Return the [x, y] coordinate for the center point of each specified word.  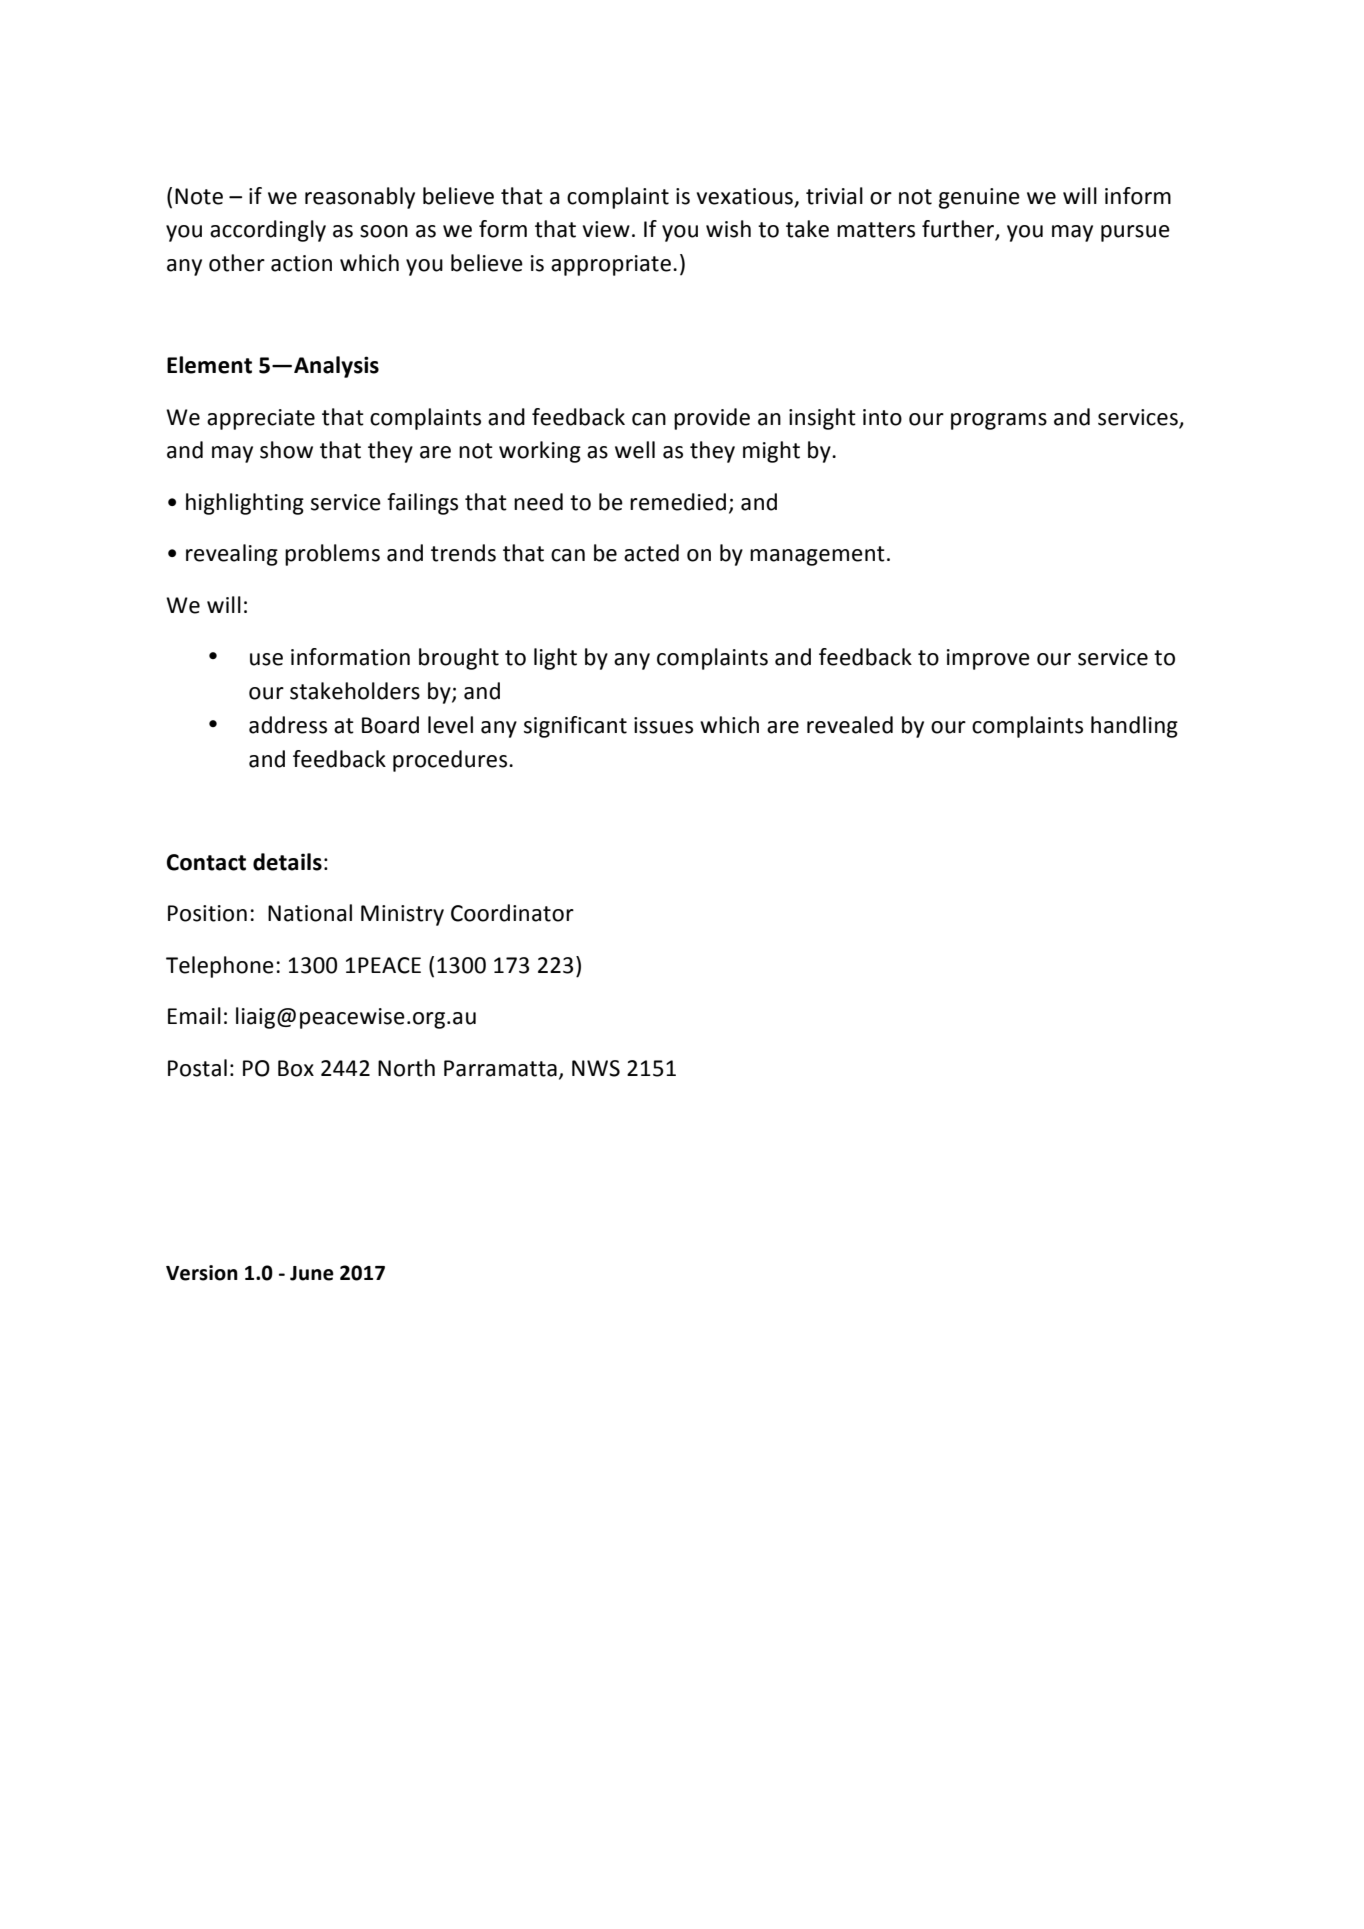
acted [651, 553]
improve [988, 659]
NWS [596, 1068]
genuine [979, 198]
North [406, 1068]
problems [332, 555]
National [310, 913]
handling [1134, 727]
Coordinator [512, 913]
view [606, 229]
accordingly [268, 231]
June [312, 1273]
